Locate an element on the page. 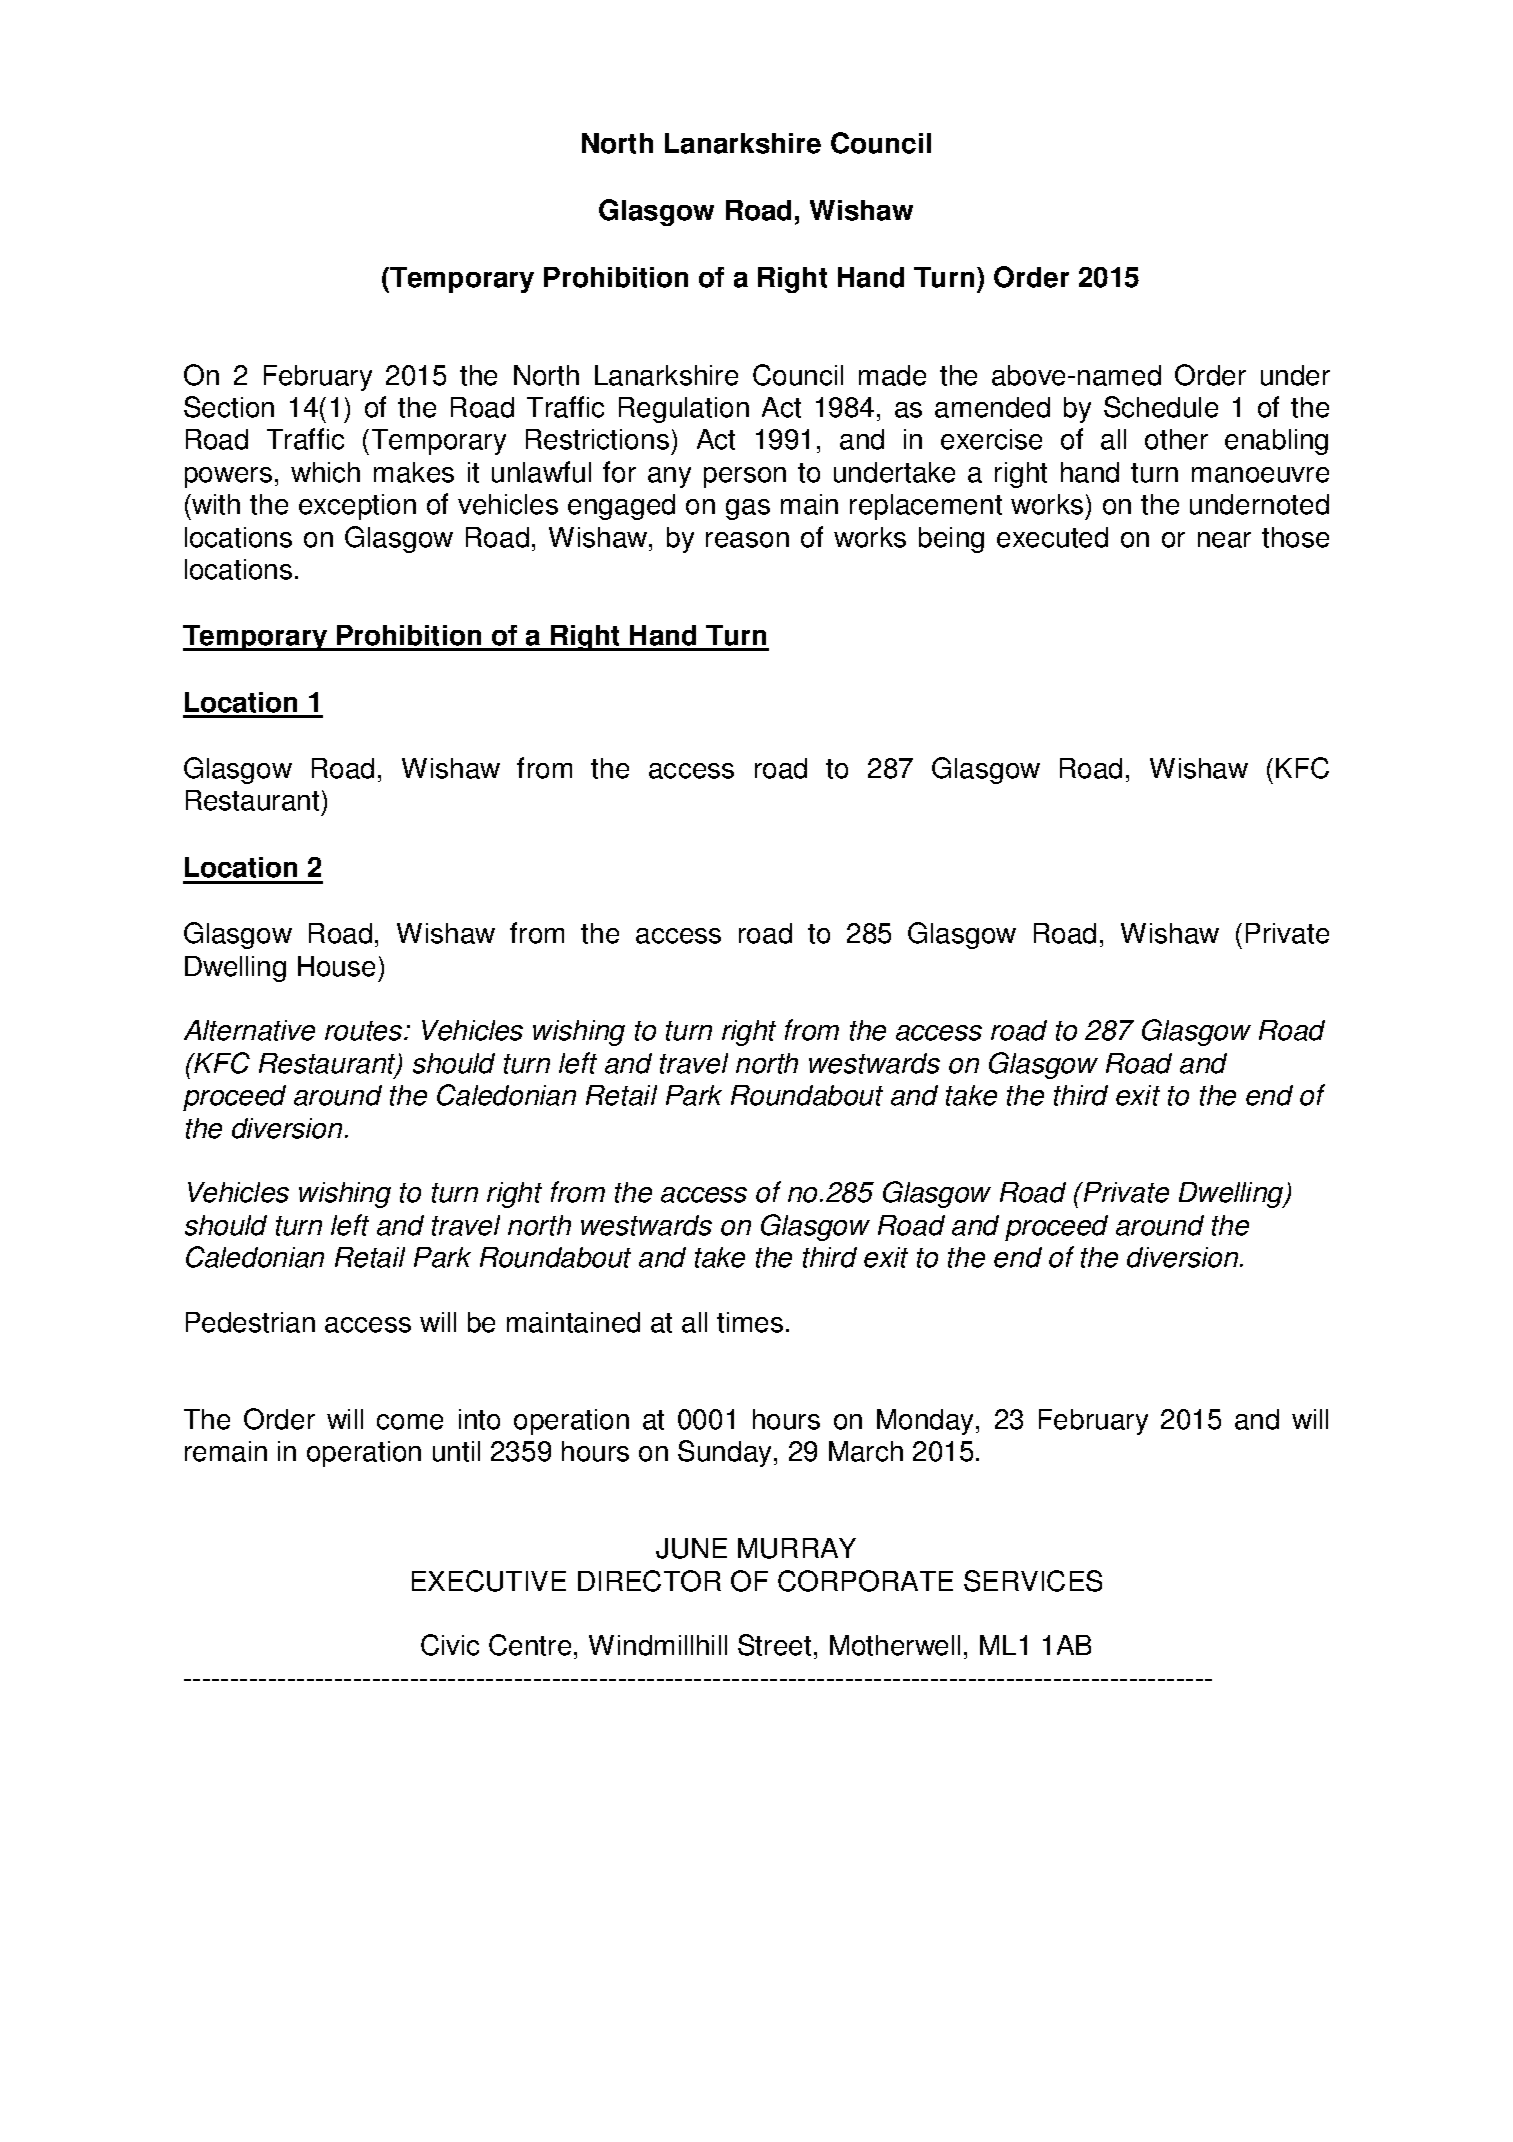  Regulation is located at coordinates (684, 410).
